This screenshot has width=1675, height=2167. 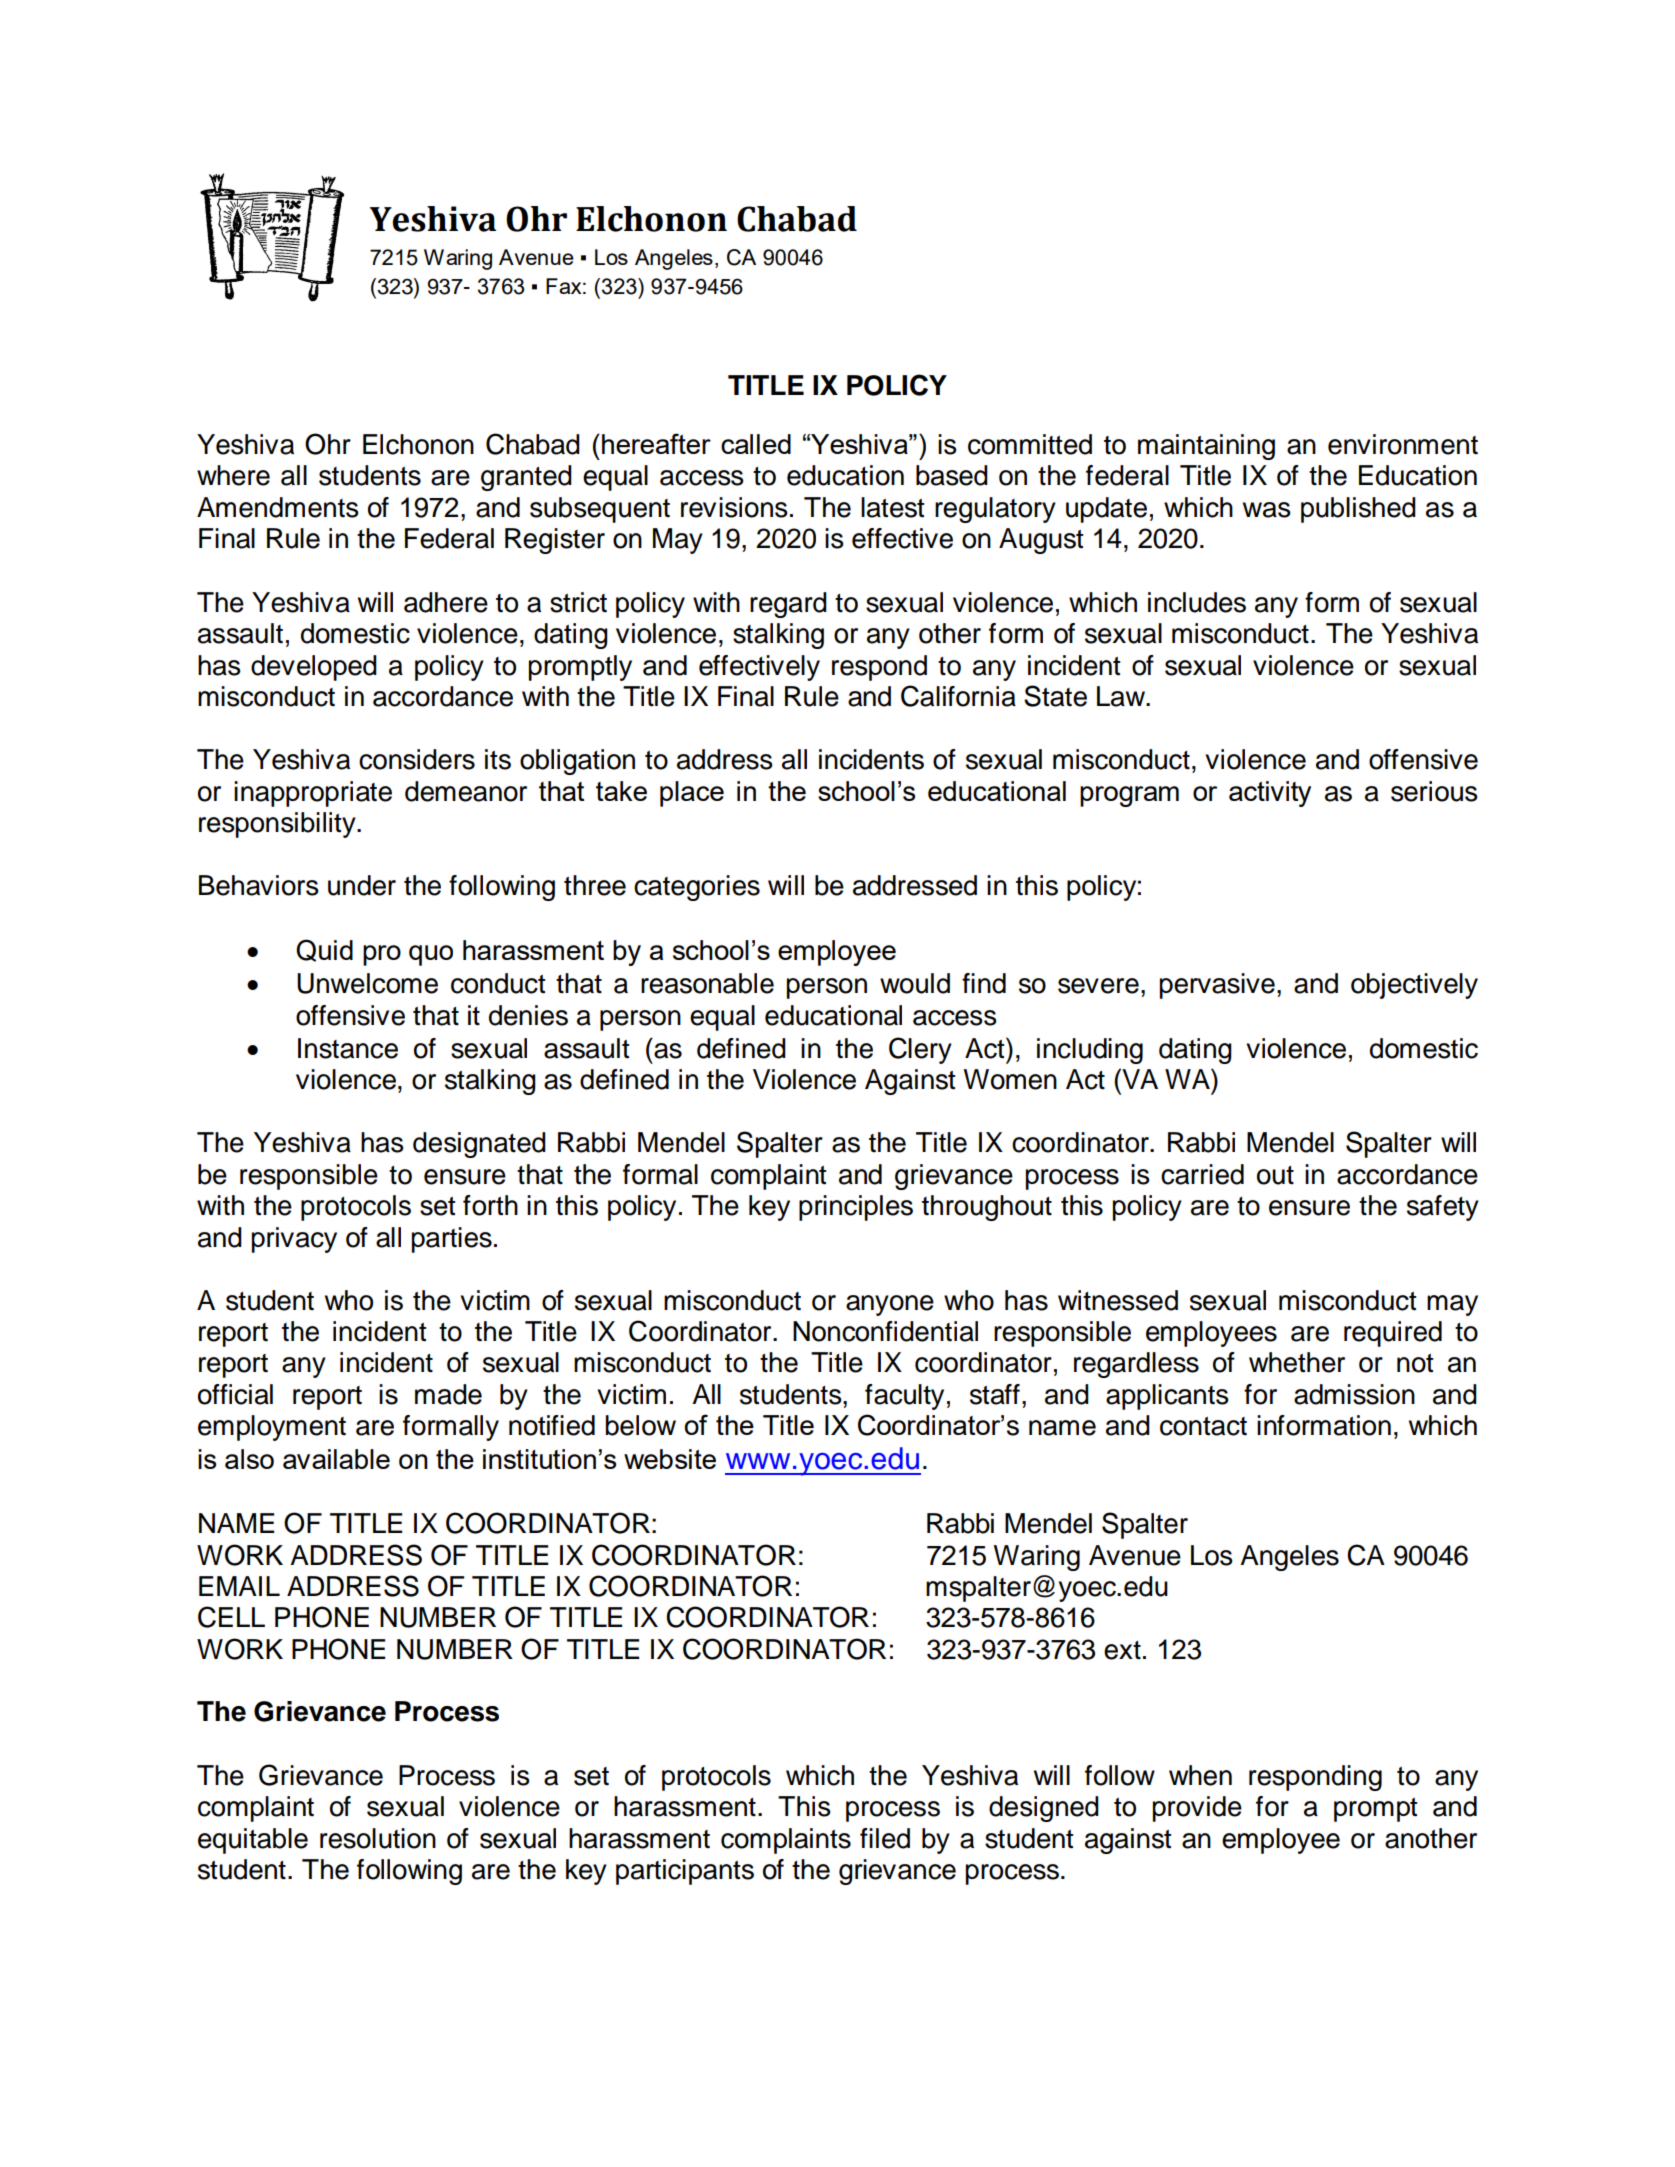 What do you see at coordinates (1270, 794) in the screenshot?
I see `activity` at bounding box center [1270, 794].
